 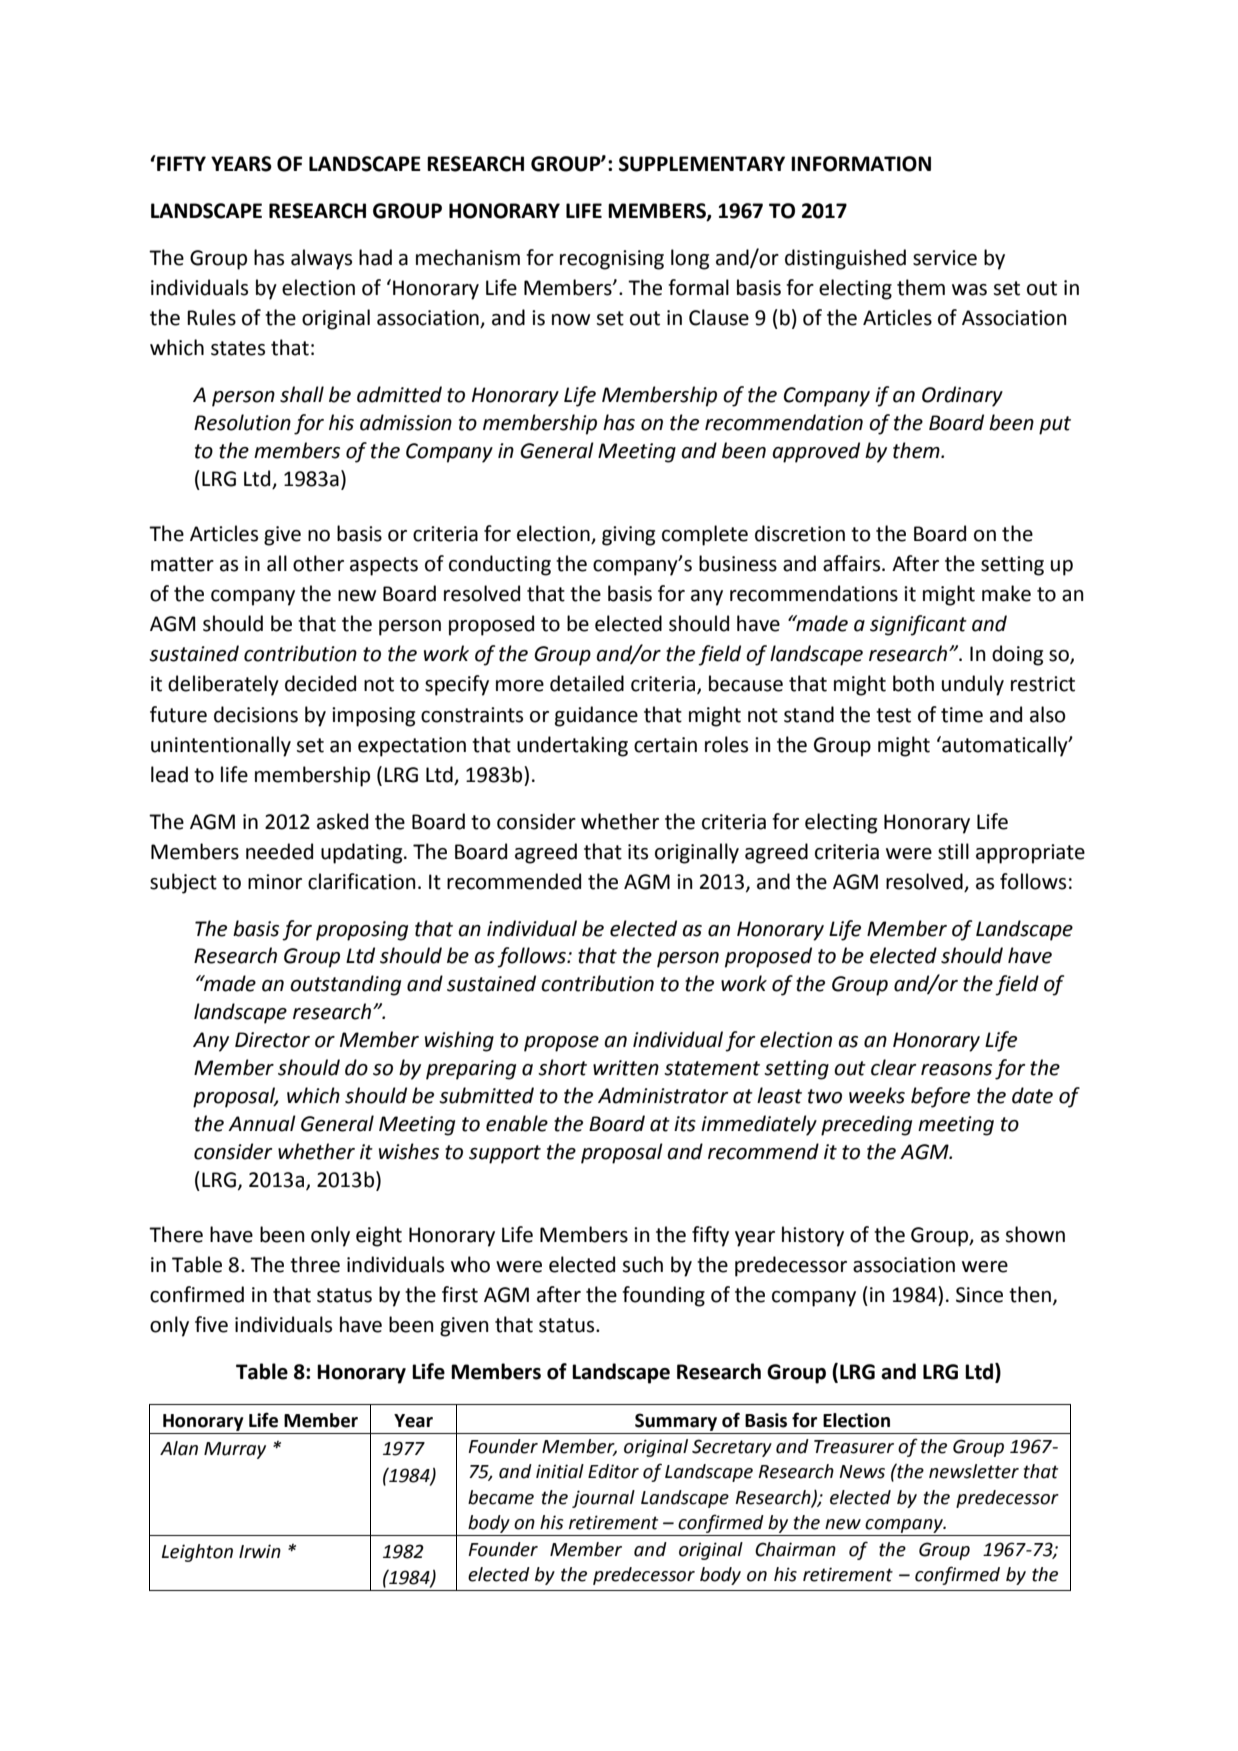 I want to click on reasons, so click(x=956, y=1070).
